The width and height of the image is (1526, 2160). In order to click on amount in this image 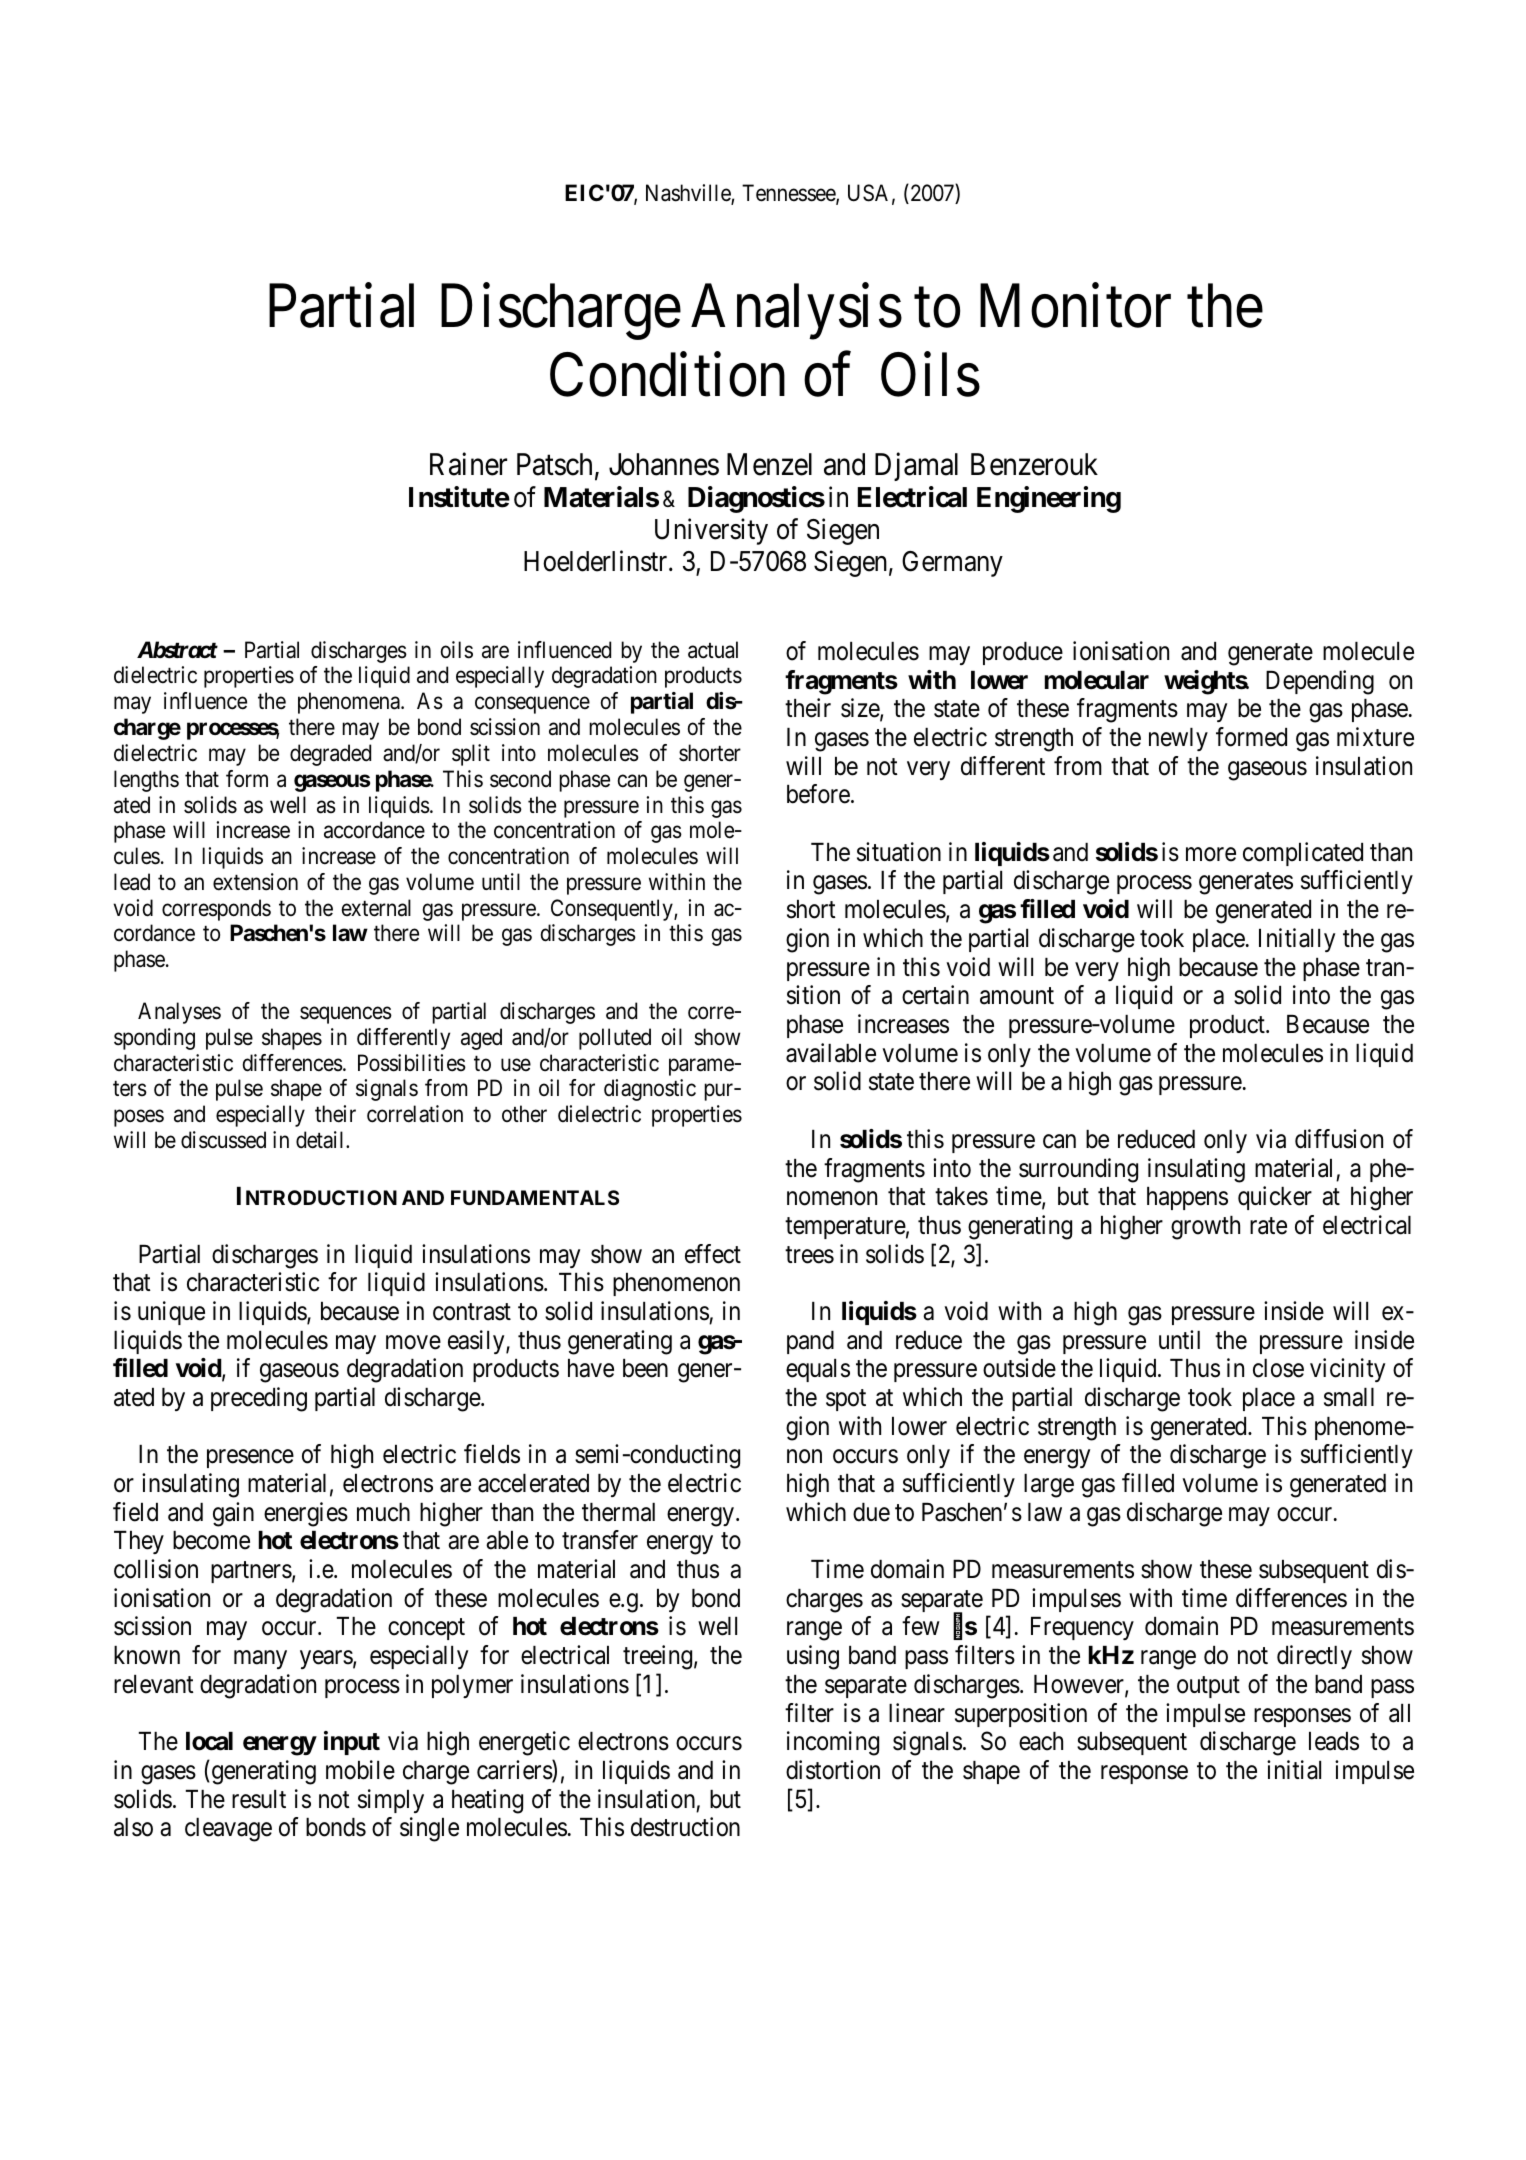, I will do `click(1017, 996)`.
